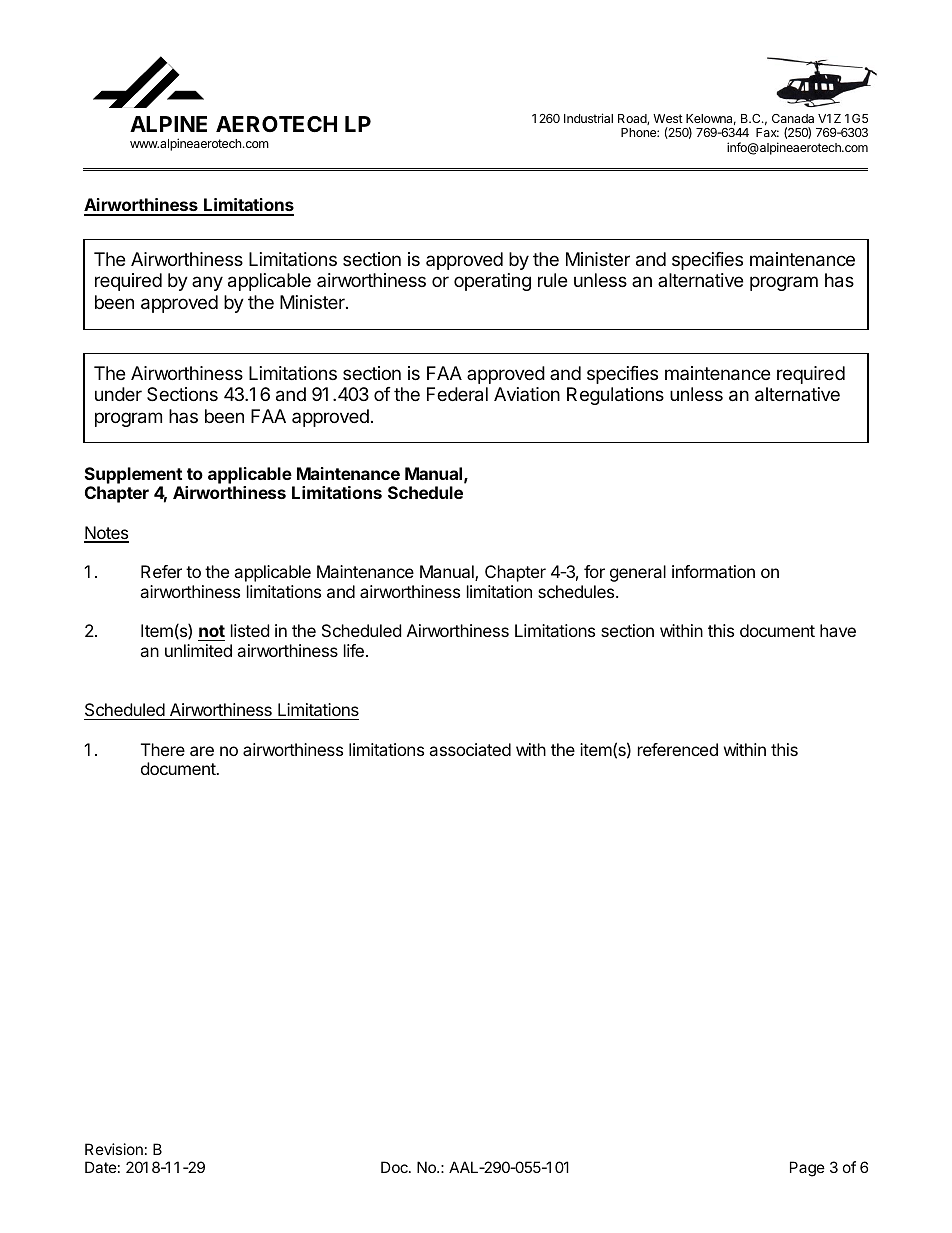  I want to click on Page, so click(807, 1169).
